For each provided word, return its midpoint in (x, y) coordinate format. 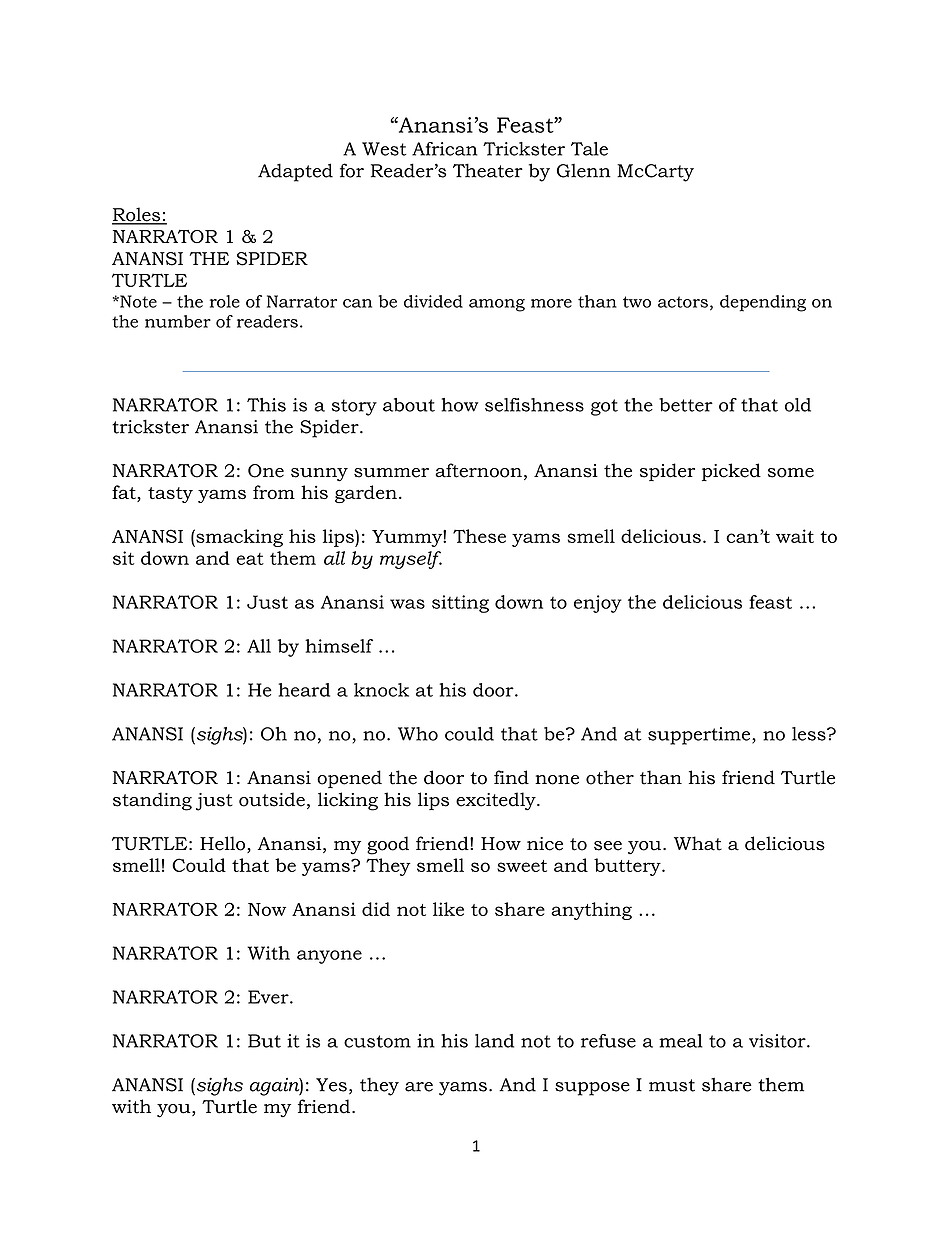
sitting (460, 604)
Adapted (295, 172)
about (409, 405)
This (266, 405)
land (494, 1041)
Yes (331, 1085)
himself (339, 646)
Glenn (584, 171)
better (686, 405)
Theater (488, 170)
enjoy (598, 604)
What (698, 843)
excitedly (497, 801)
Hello (224, 844)
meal (681, 1041)
